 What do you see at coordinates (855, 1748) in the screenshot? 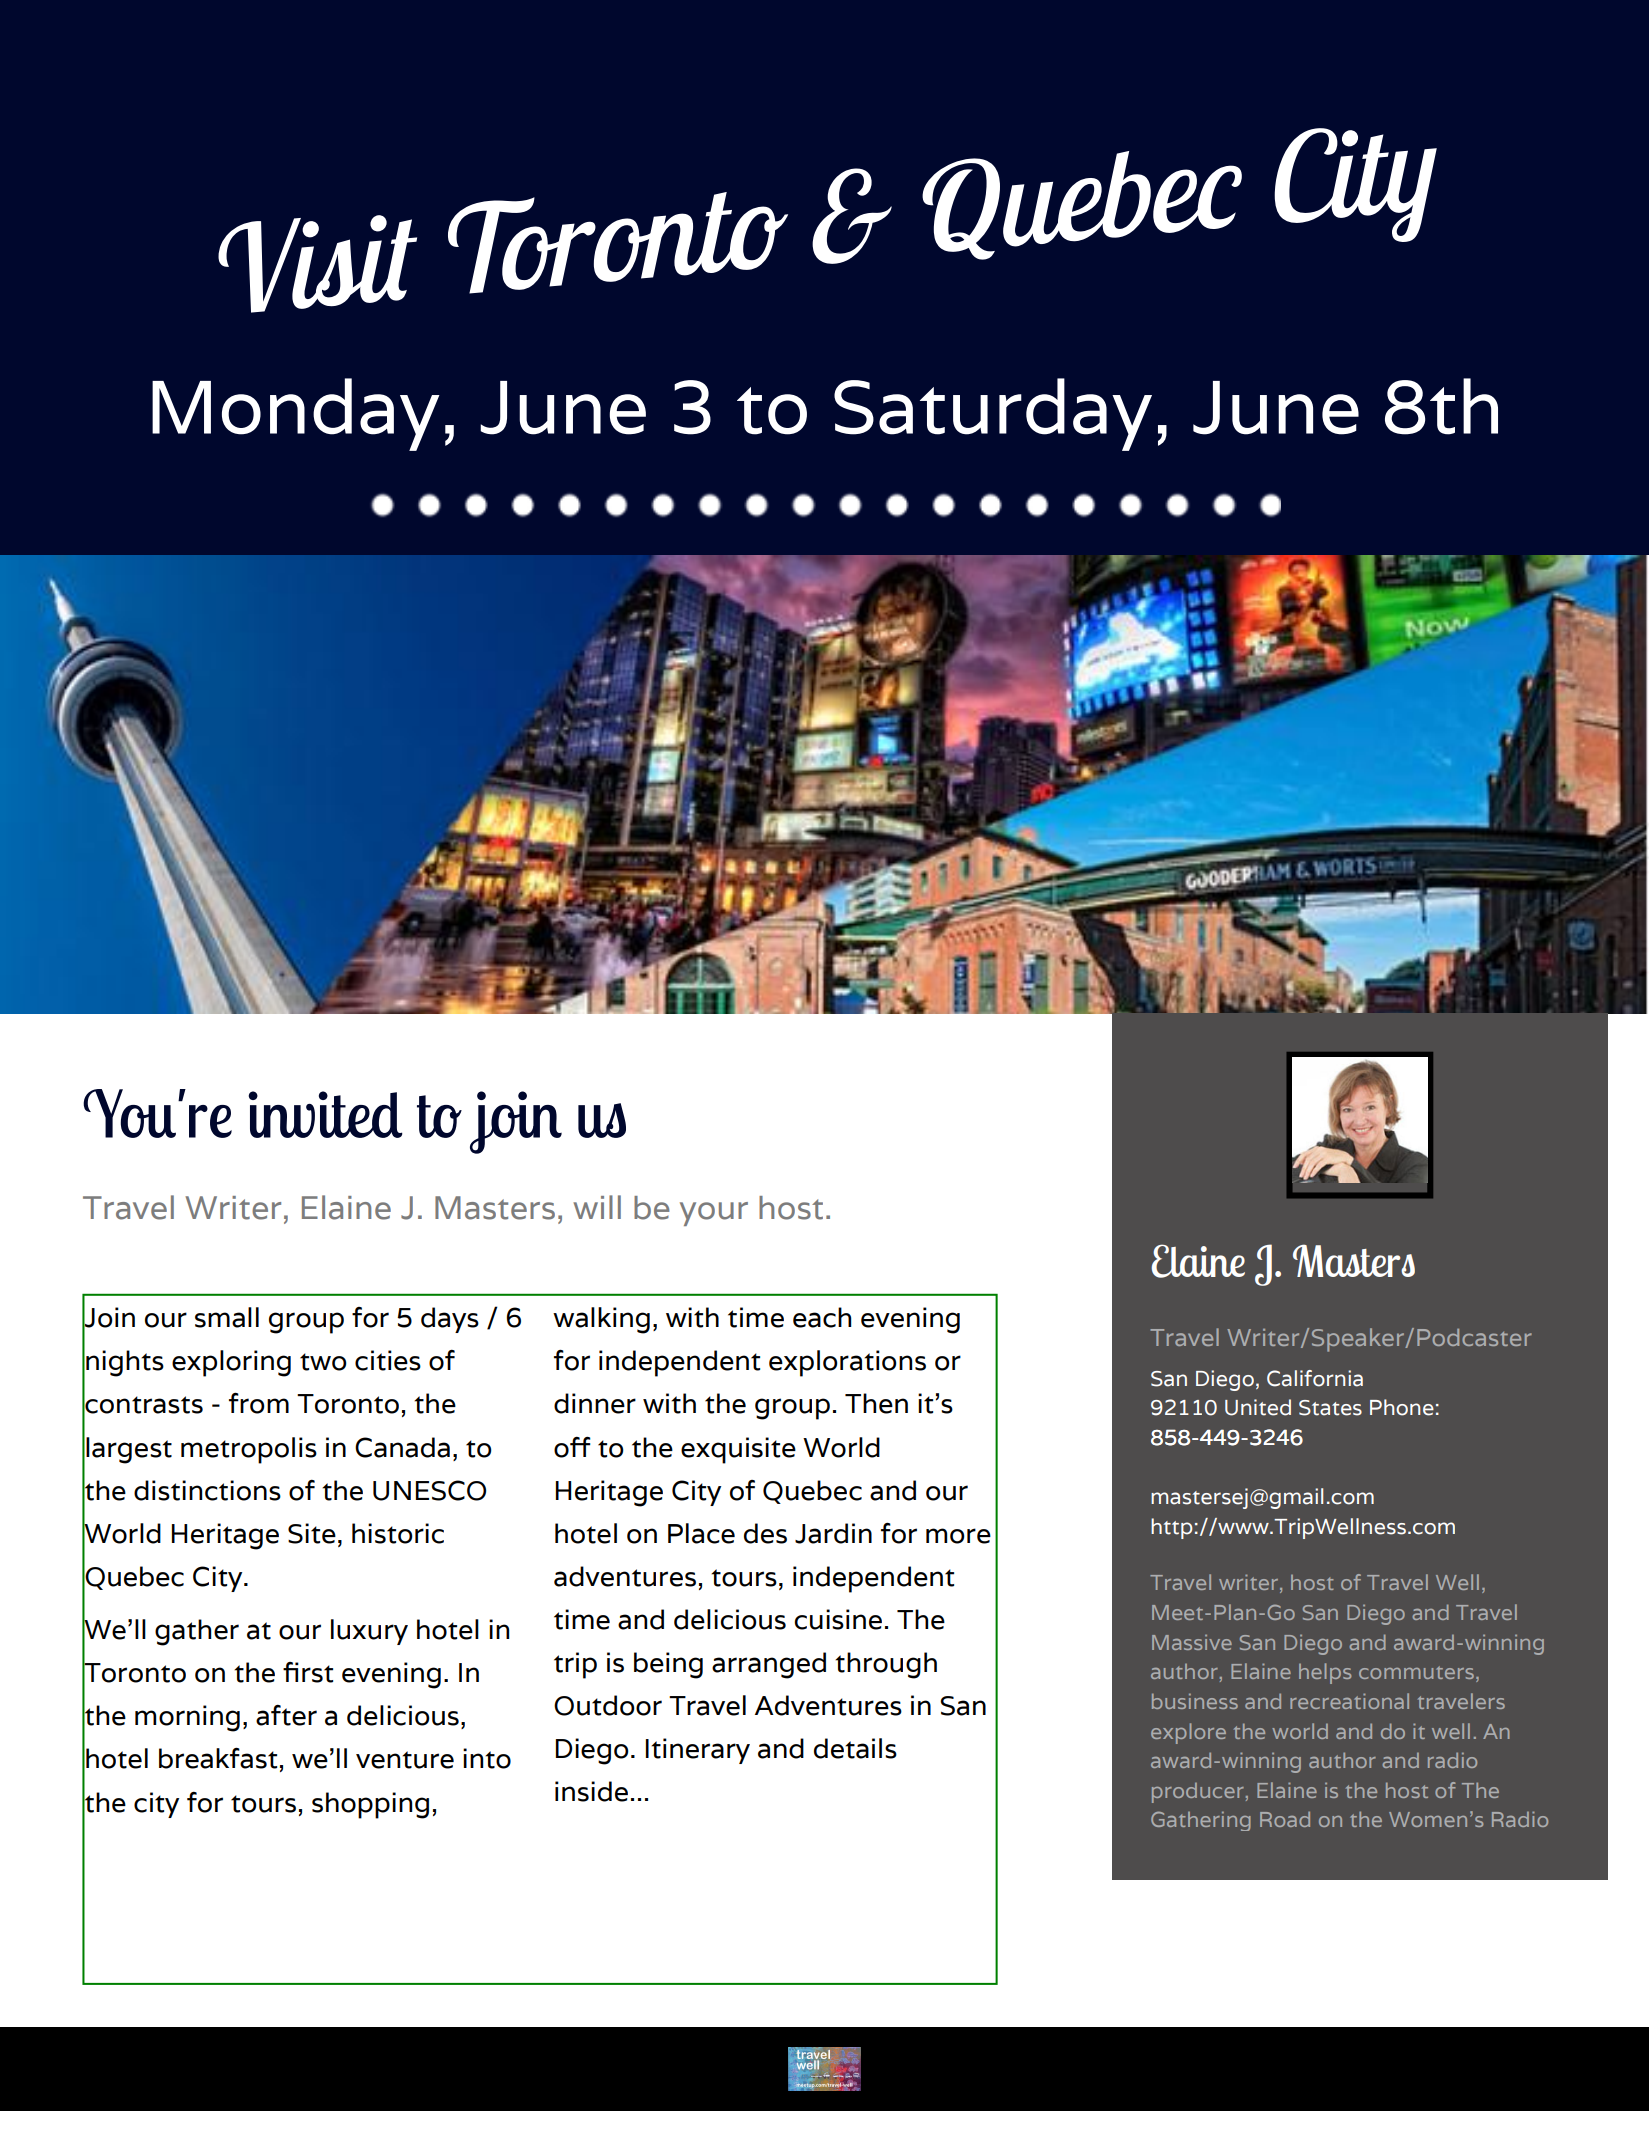
I see `details` at bounding box center [855, 1748].
